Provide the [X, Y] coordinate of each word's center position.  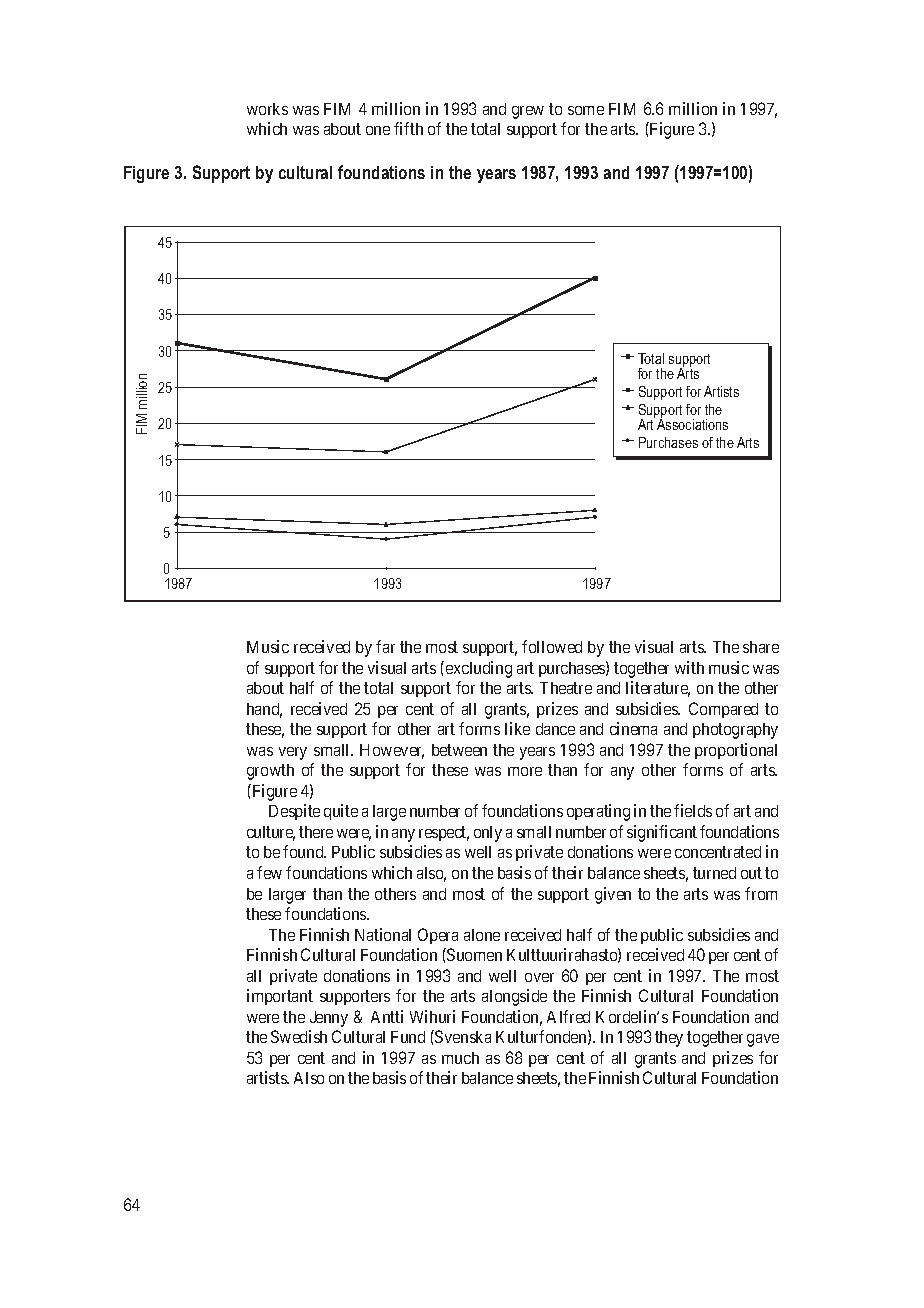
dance [555, 729]
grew [528, 112]
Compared [723, 710]
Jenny [329, 1019]
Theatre [566, 688]
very [293, 753]
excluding [477, 669]
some [586, 110]
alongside [514, 997]
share [761, 647]
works [267, 109]
